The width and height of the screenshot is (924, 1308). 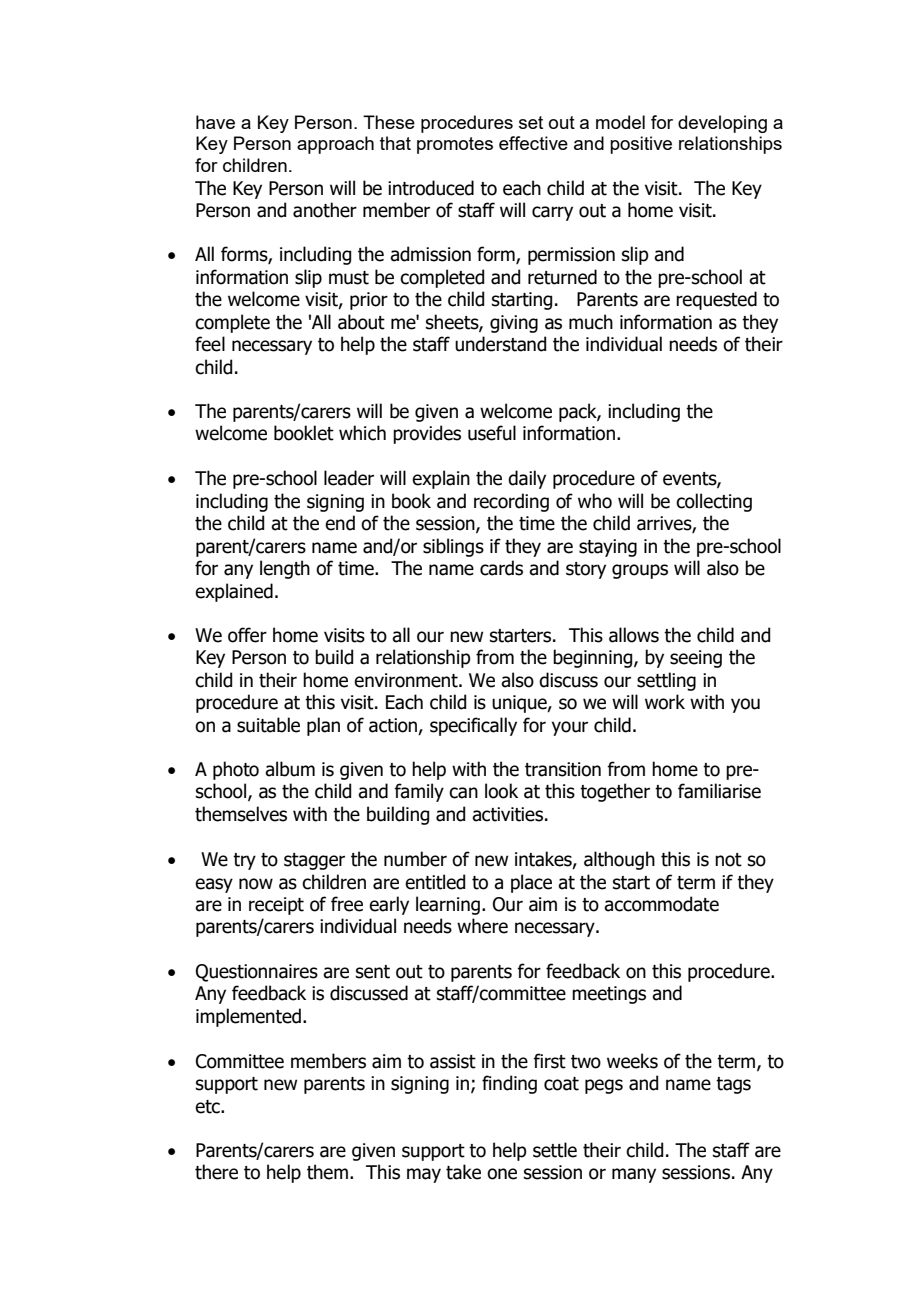 What do you see at coordinates (634, 635) in the screenshot?
I see `allows` at bounding box center [634, 635].
